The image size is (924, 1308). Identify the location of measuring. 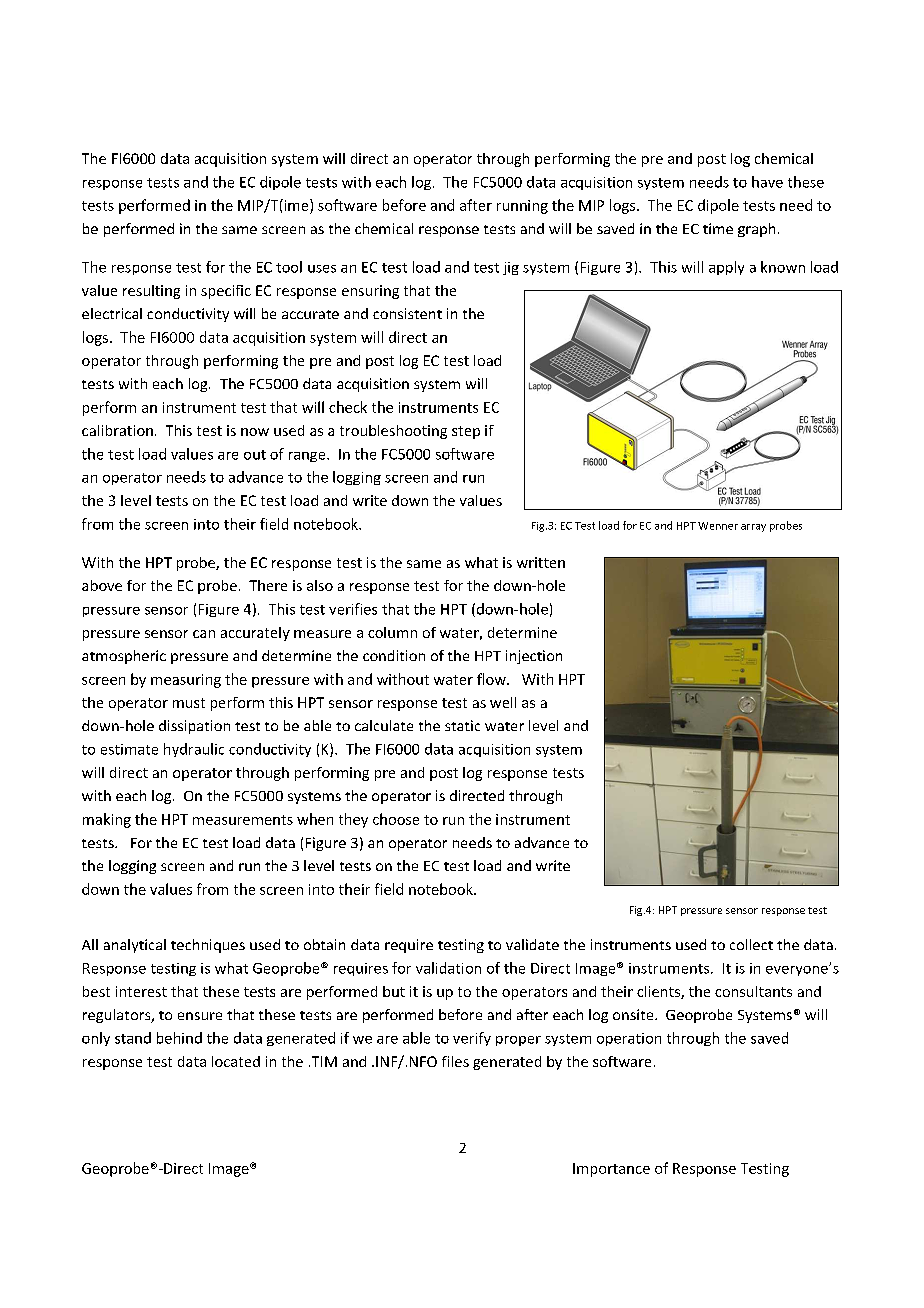
(186, 681).
